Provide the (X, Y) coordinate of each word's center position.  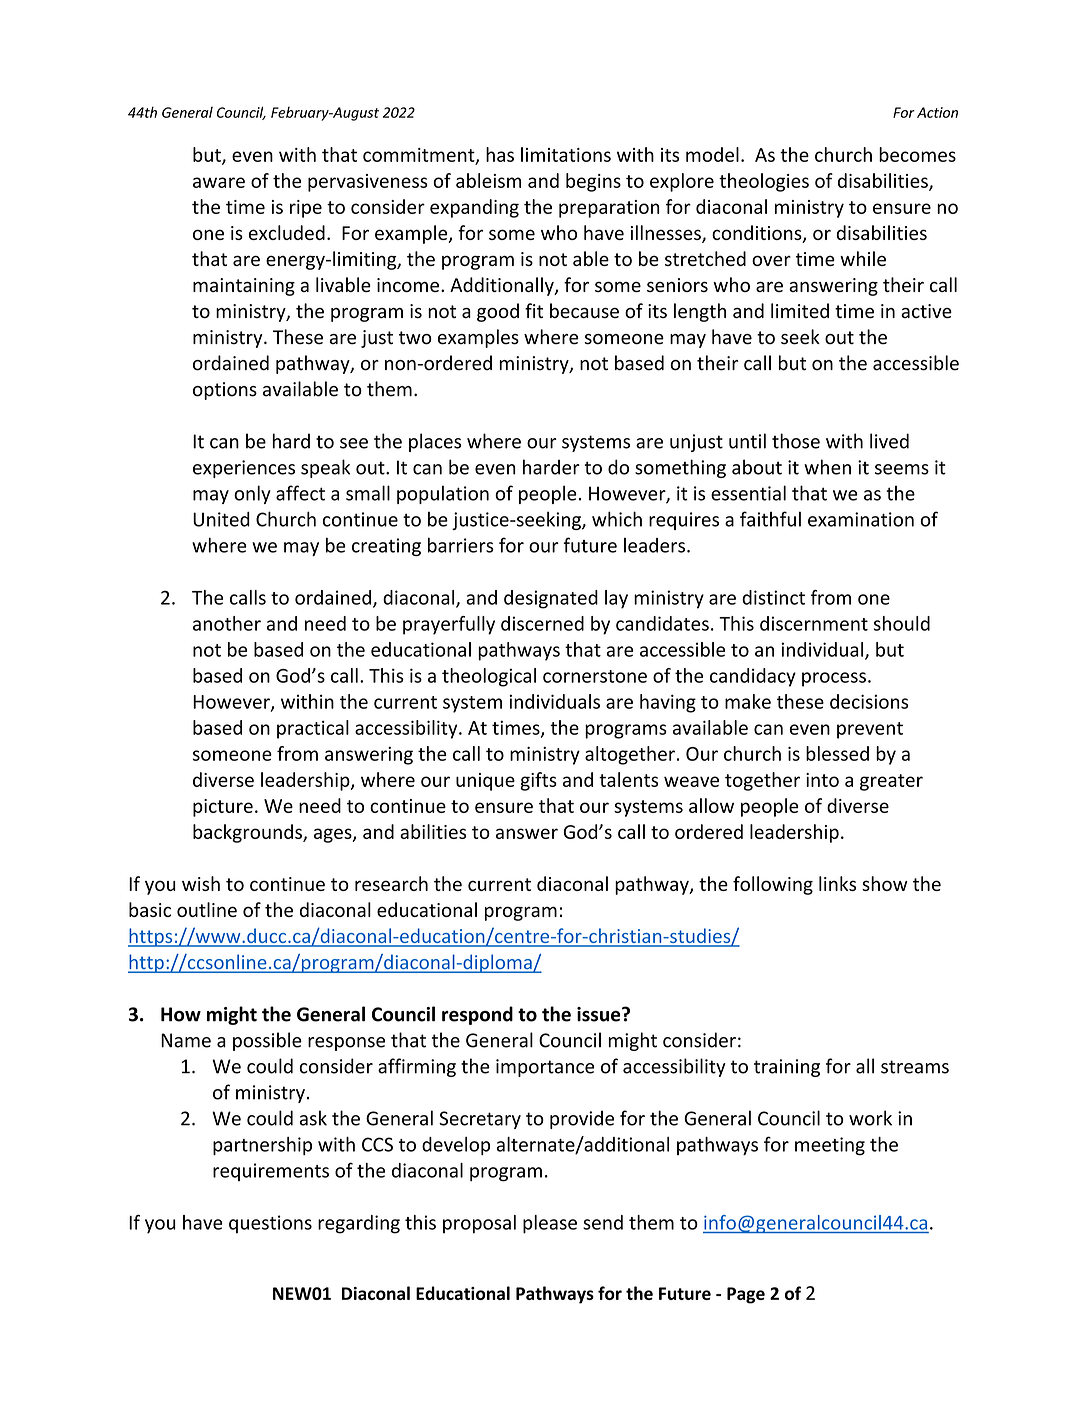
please (550, 1224)
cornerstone (595, 676)
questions (270, 1224)
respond (477, 1015)
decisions (869, 701)
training (787, 1068)
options (225, 391)
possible (267, 1041)
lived (889, 441)
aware (219, 182)
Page (746, 1295)
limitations (566, 154)
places (435, 442)
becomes (917, 154)
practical (313, 729)
